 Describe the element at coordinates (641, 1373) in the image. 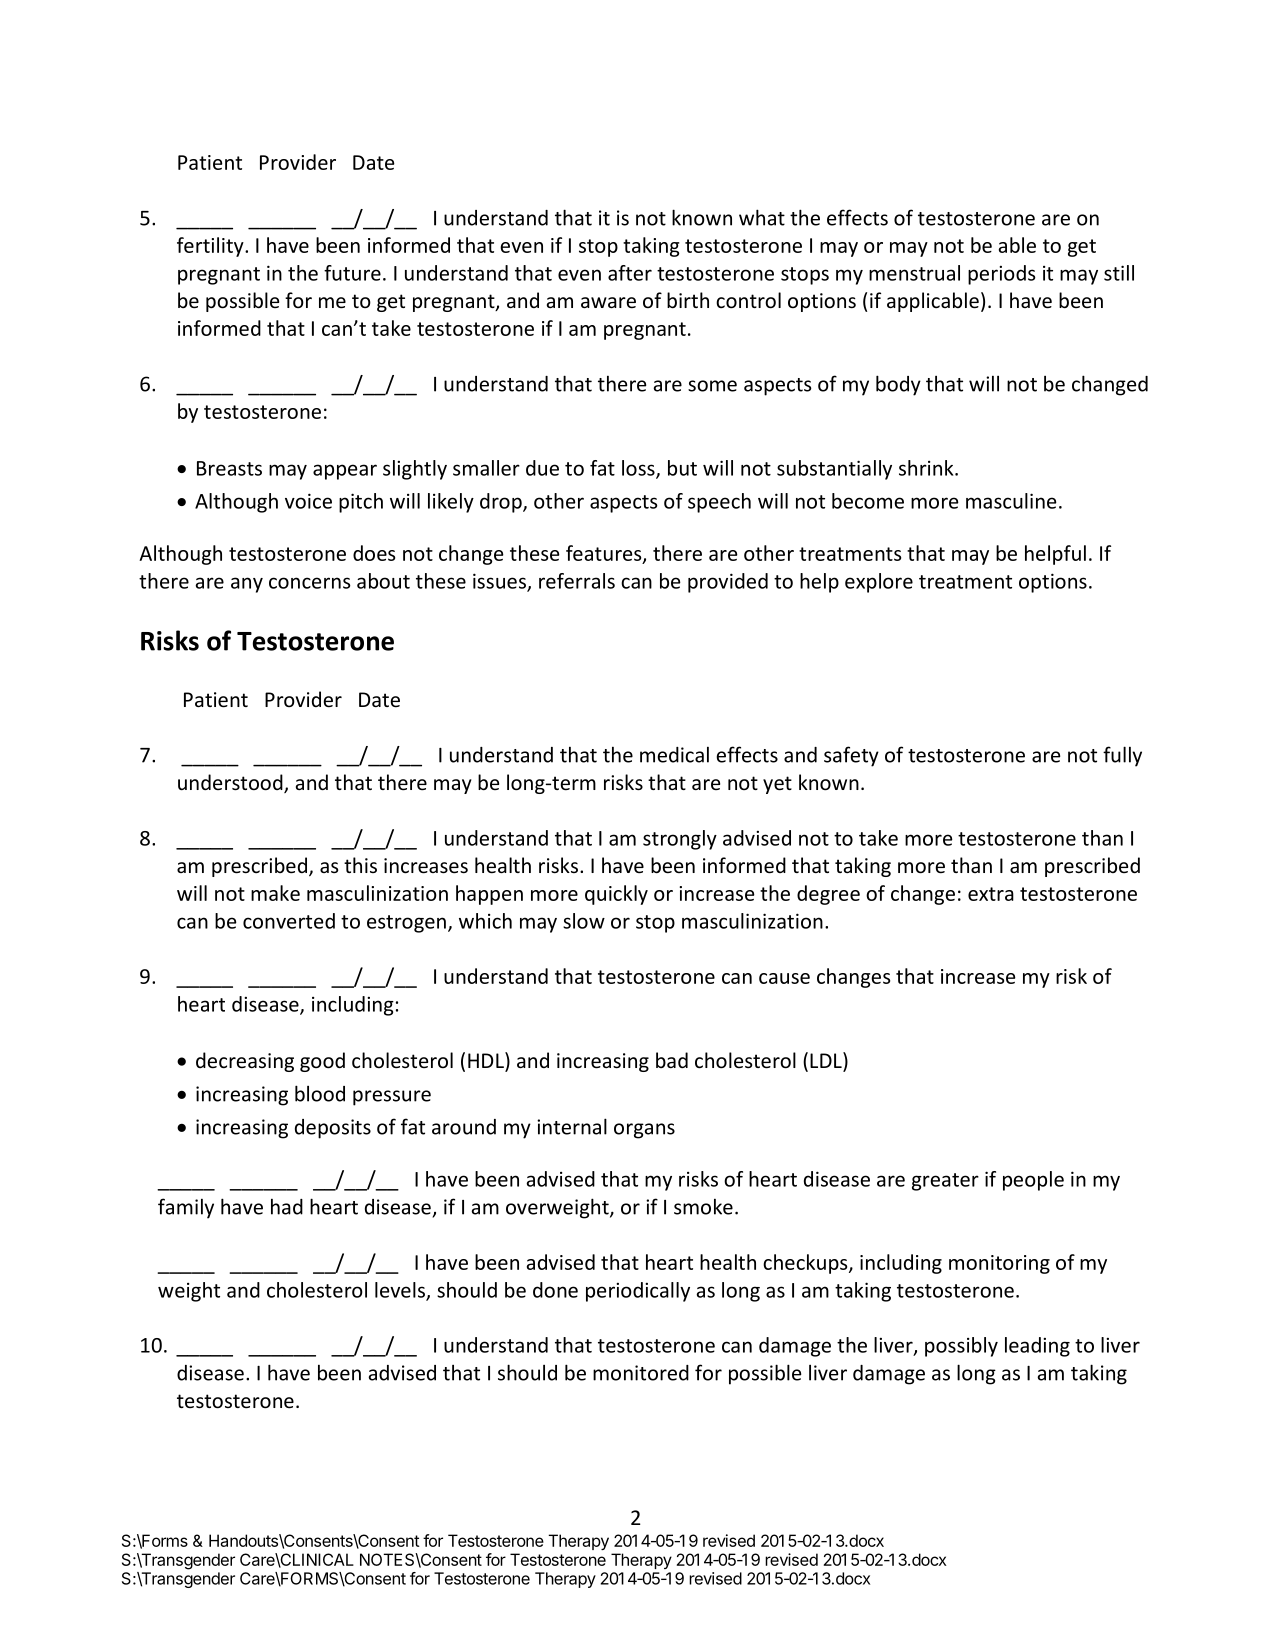

I see `monitored` at that location.
